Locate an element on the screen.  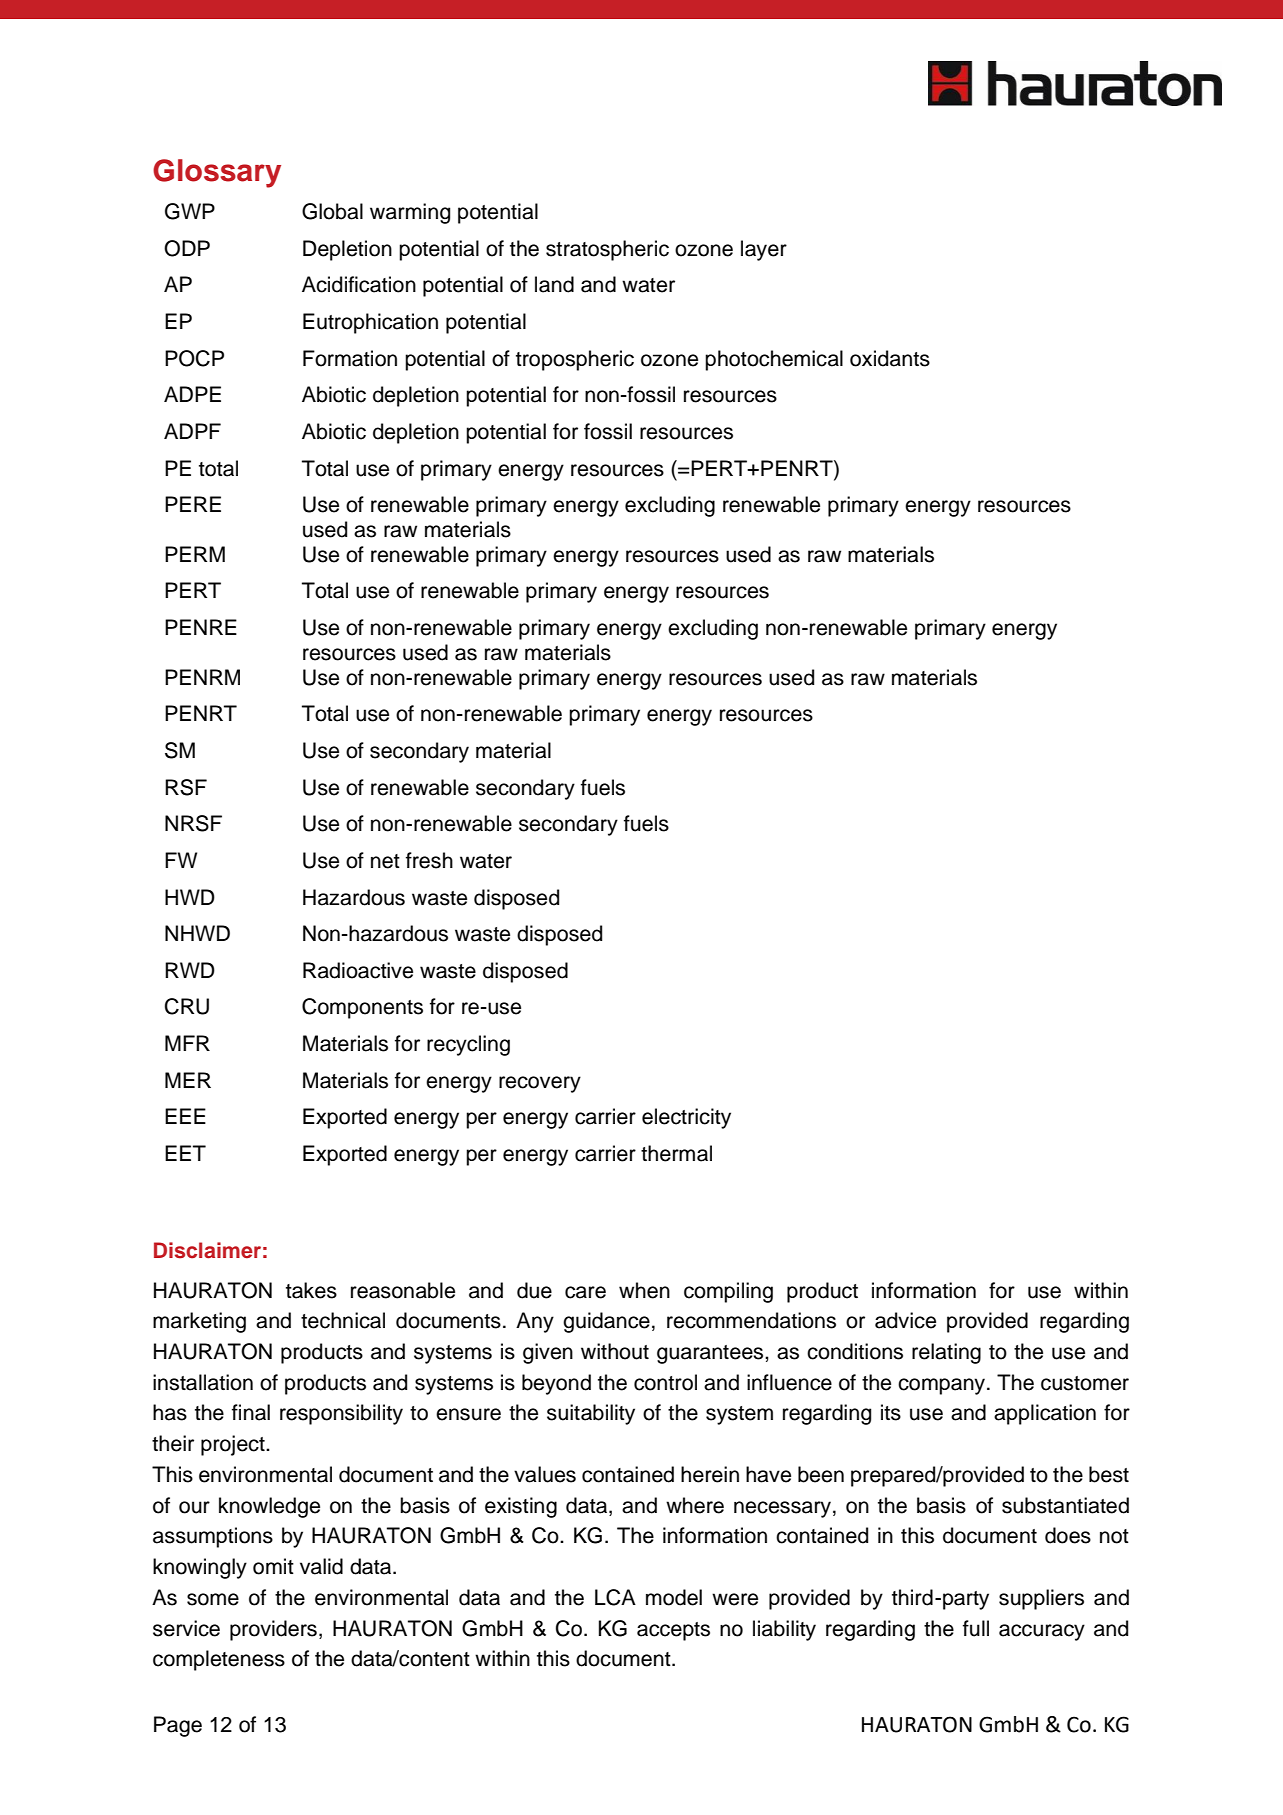
providers is located at coordinates (273, 1630).
